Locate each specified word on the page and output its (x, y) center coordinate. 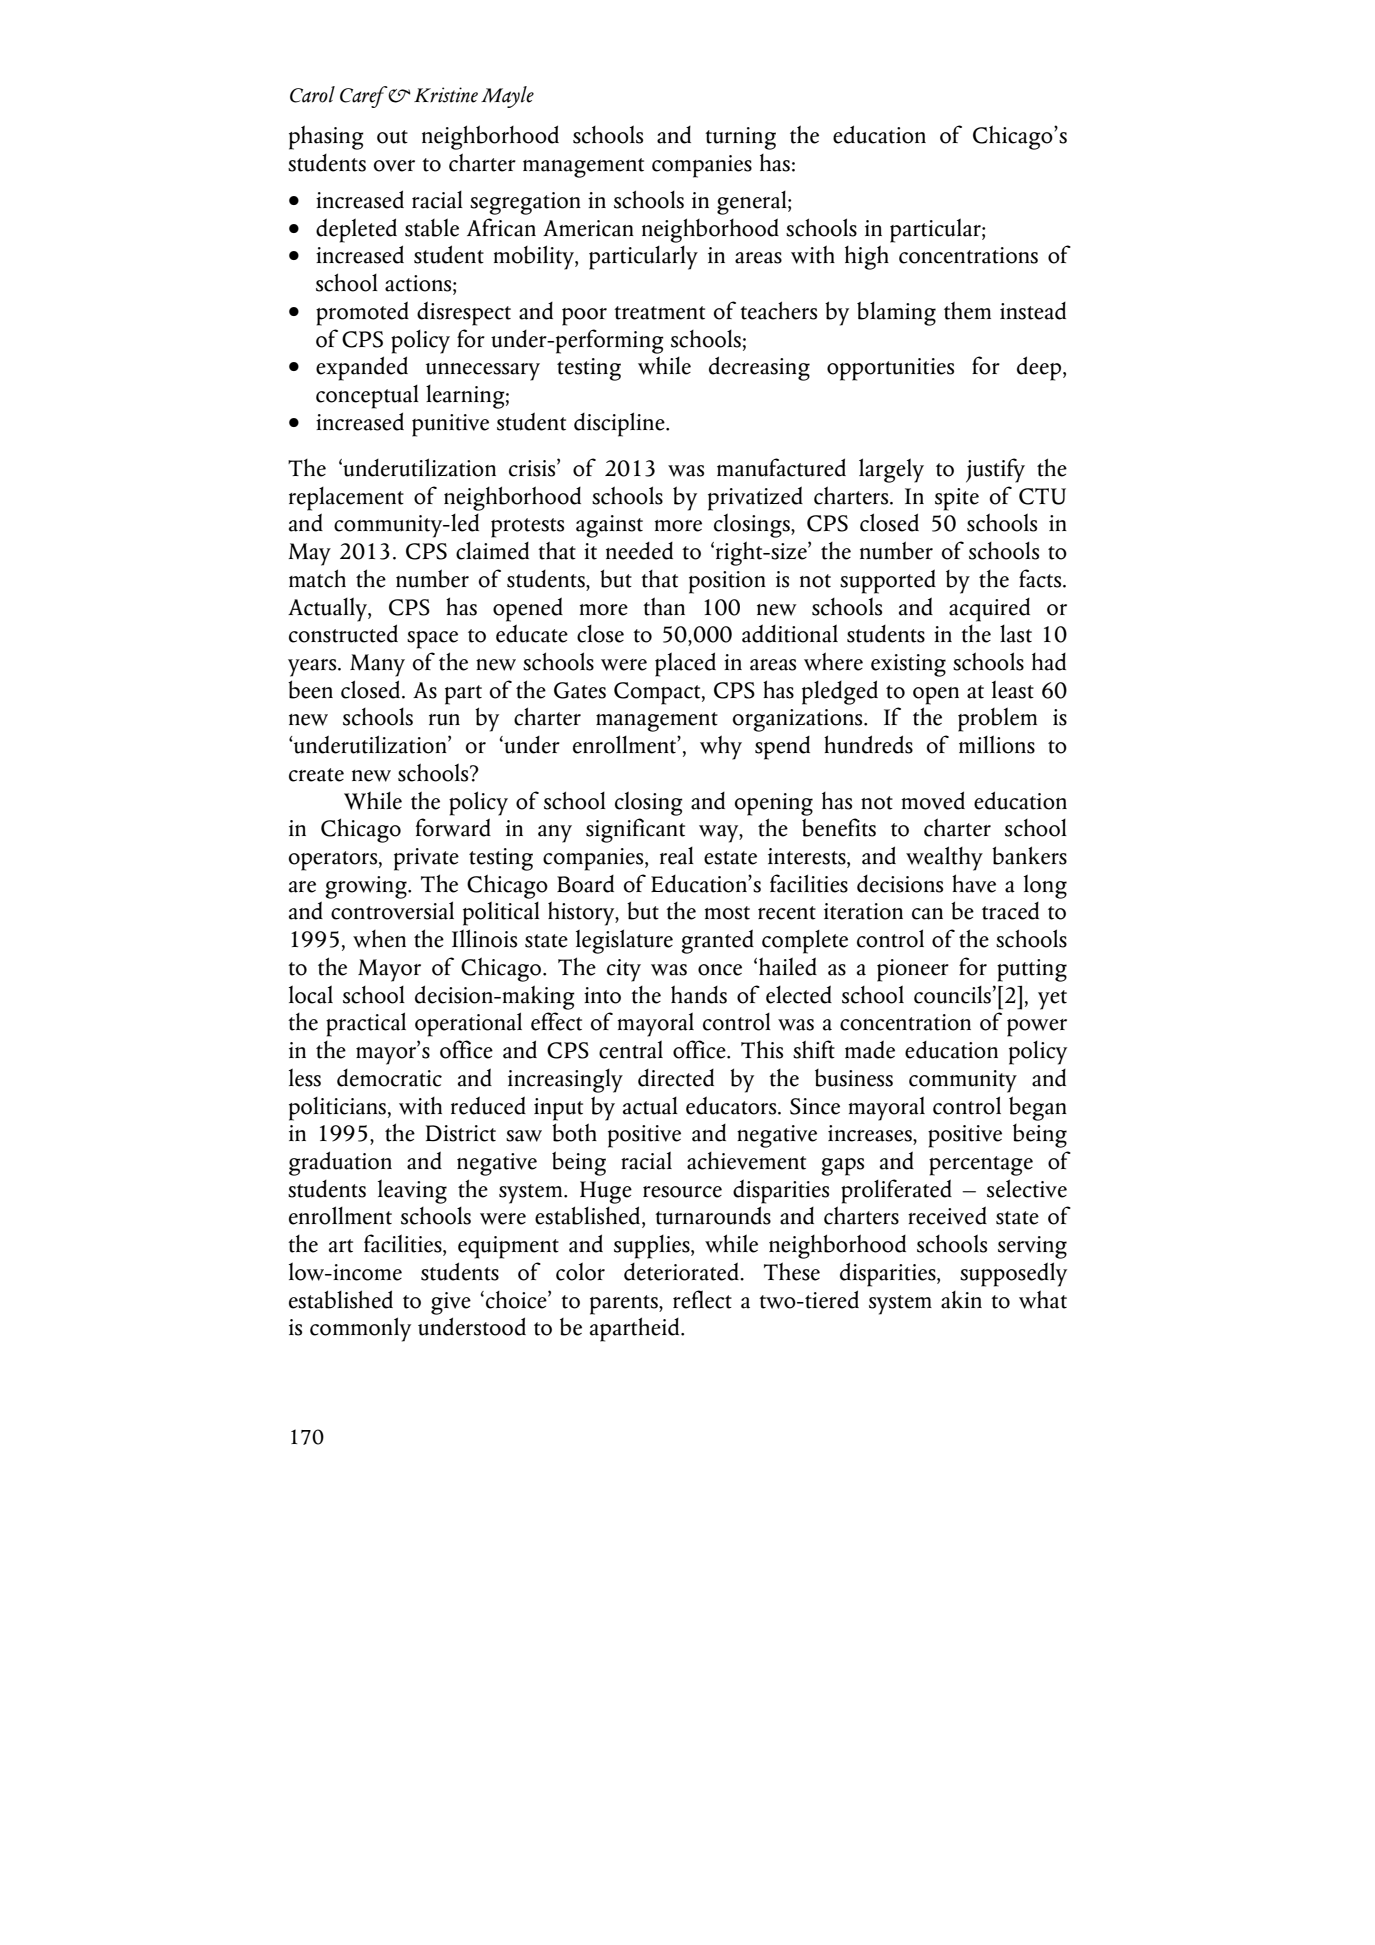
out (392, 137)
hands (699, 994)
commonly (360, 1329)
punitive (450, 425)
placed (685, 664)
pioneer (913, 970)
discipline (620, 424)
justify (995, 470)
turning (740, 138)
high (867, 257)
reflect (702, 1299)
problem (997, 719)
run (444, 720)
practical (366, 1024)
